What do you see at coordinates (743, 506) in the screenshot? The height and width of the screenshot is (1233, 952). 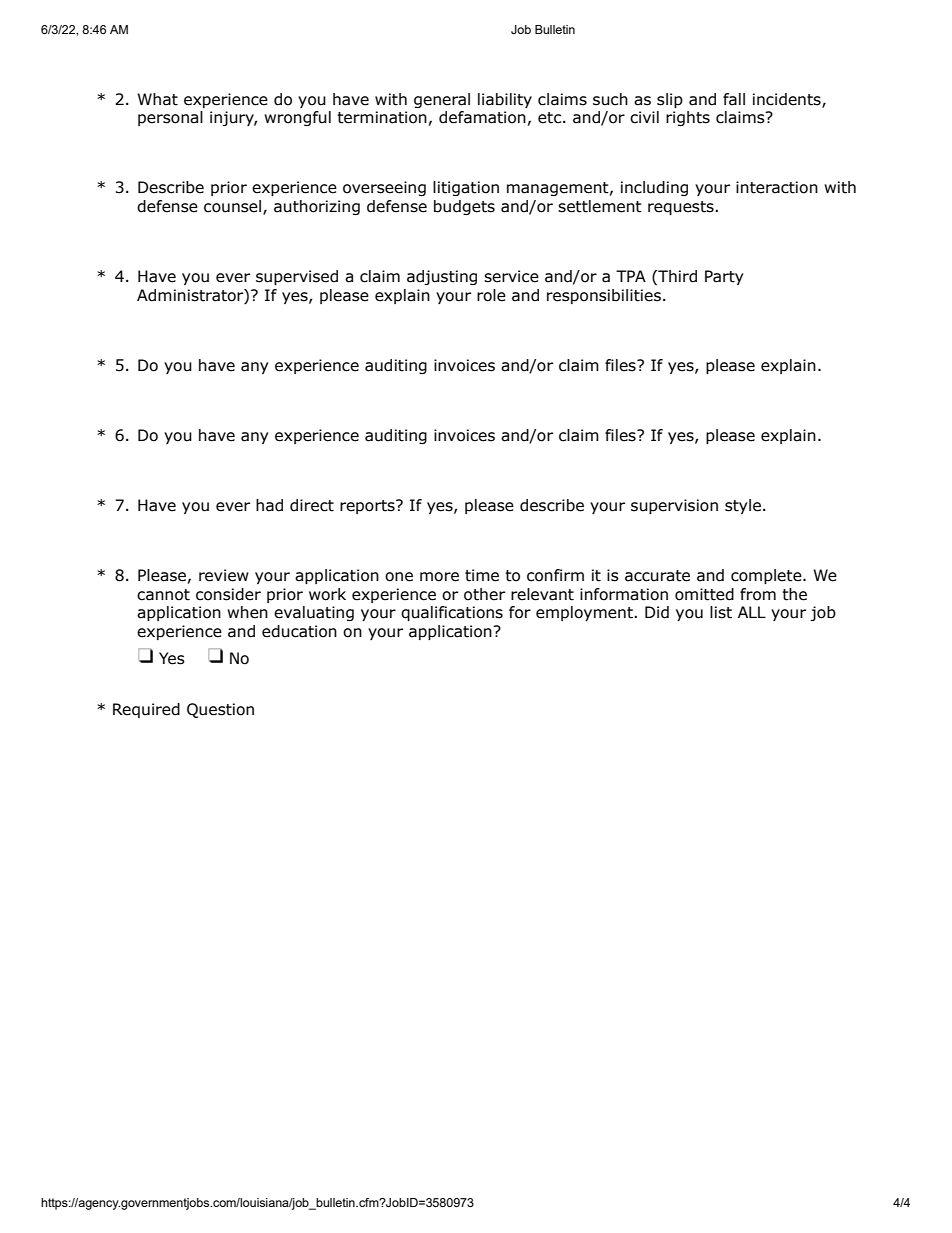 I see `style` at bounding box center [743, 506].
